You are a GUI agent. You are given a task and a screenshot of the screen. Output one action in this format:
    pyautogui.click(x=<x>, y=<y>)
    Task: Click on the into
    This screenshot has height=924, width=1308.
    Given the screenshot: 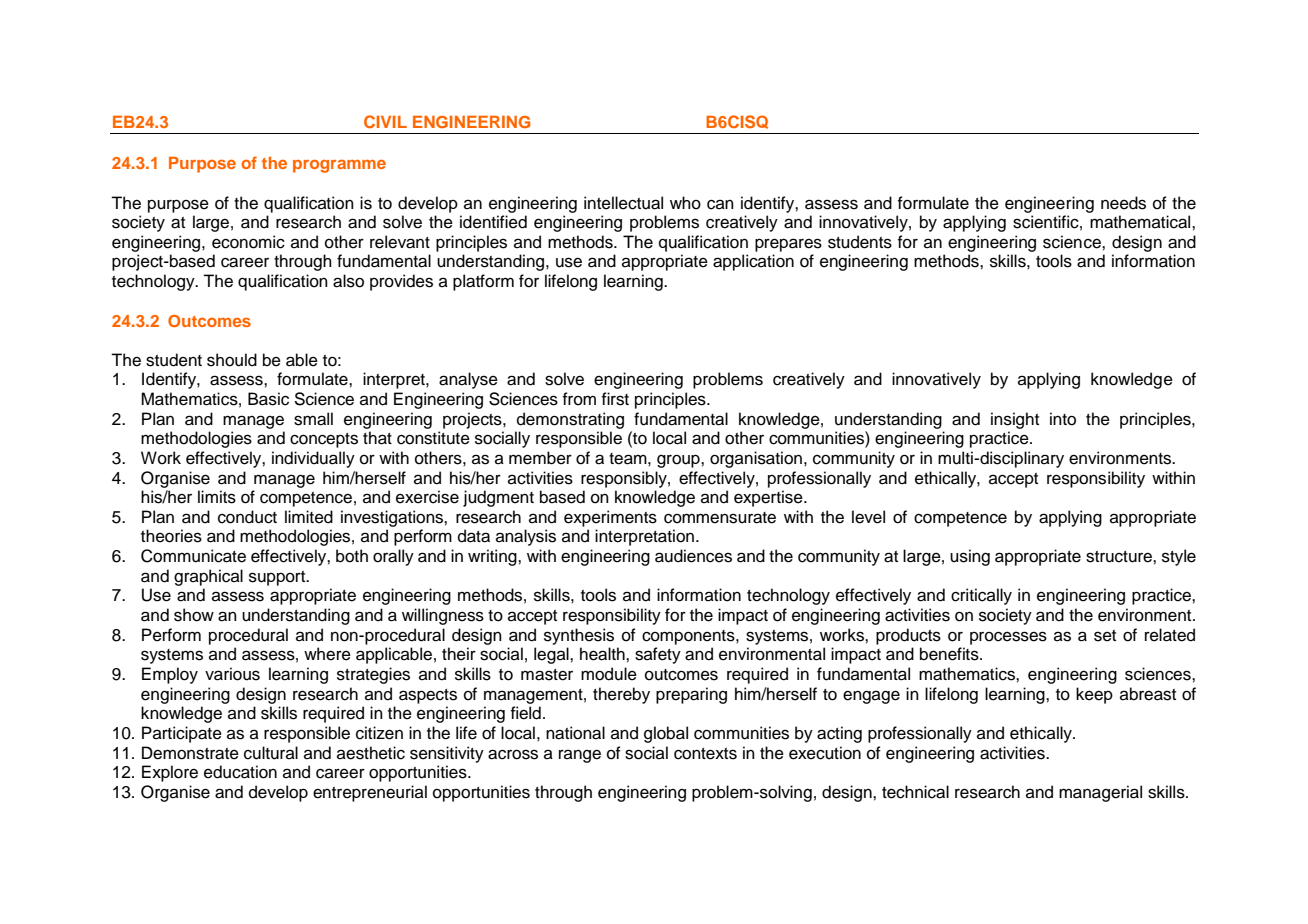 What is the action you would take?
    pyautogui.click(x=1063, y=419)
